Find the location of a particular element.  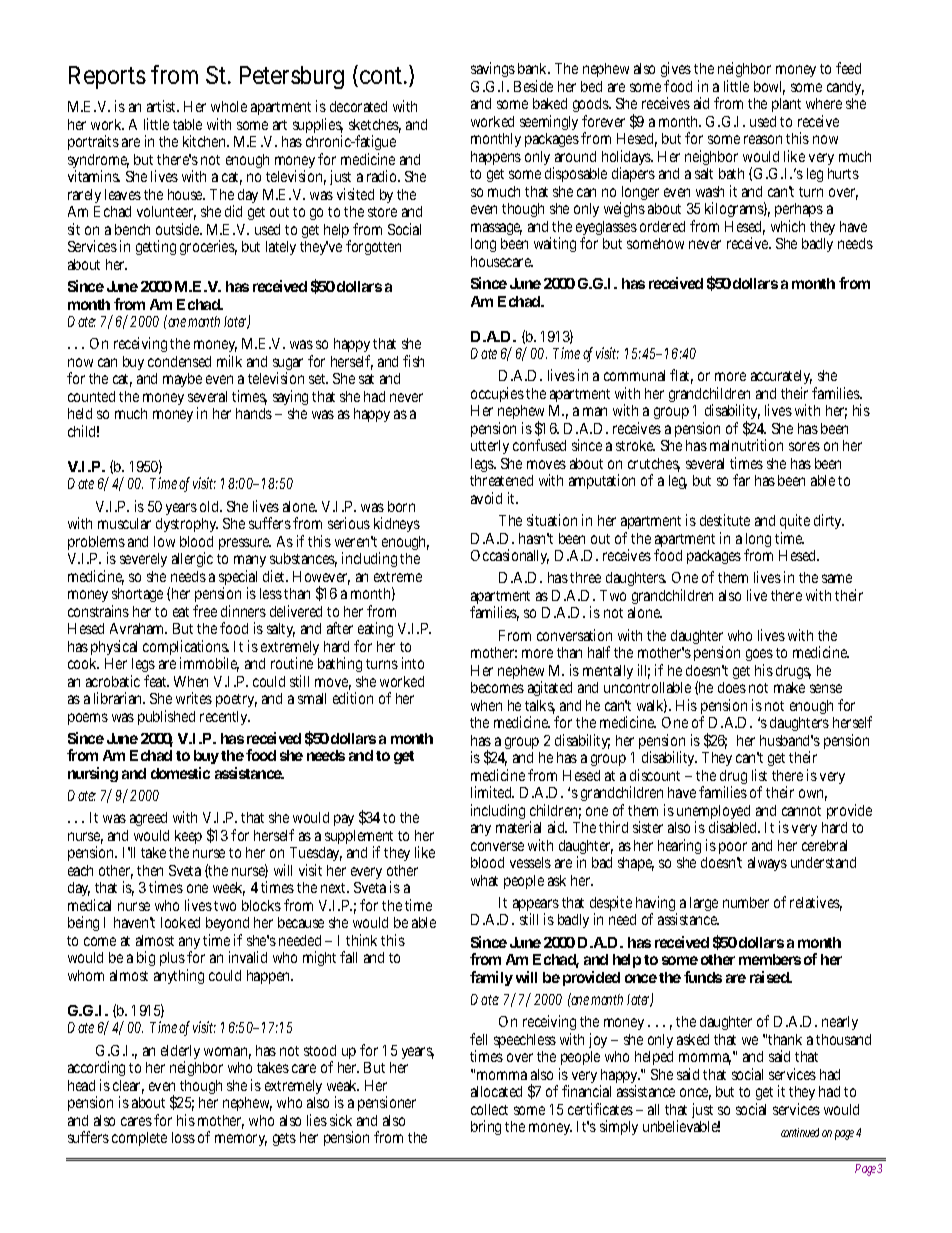

bowl is located at coordinates (769, 88).
